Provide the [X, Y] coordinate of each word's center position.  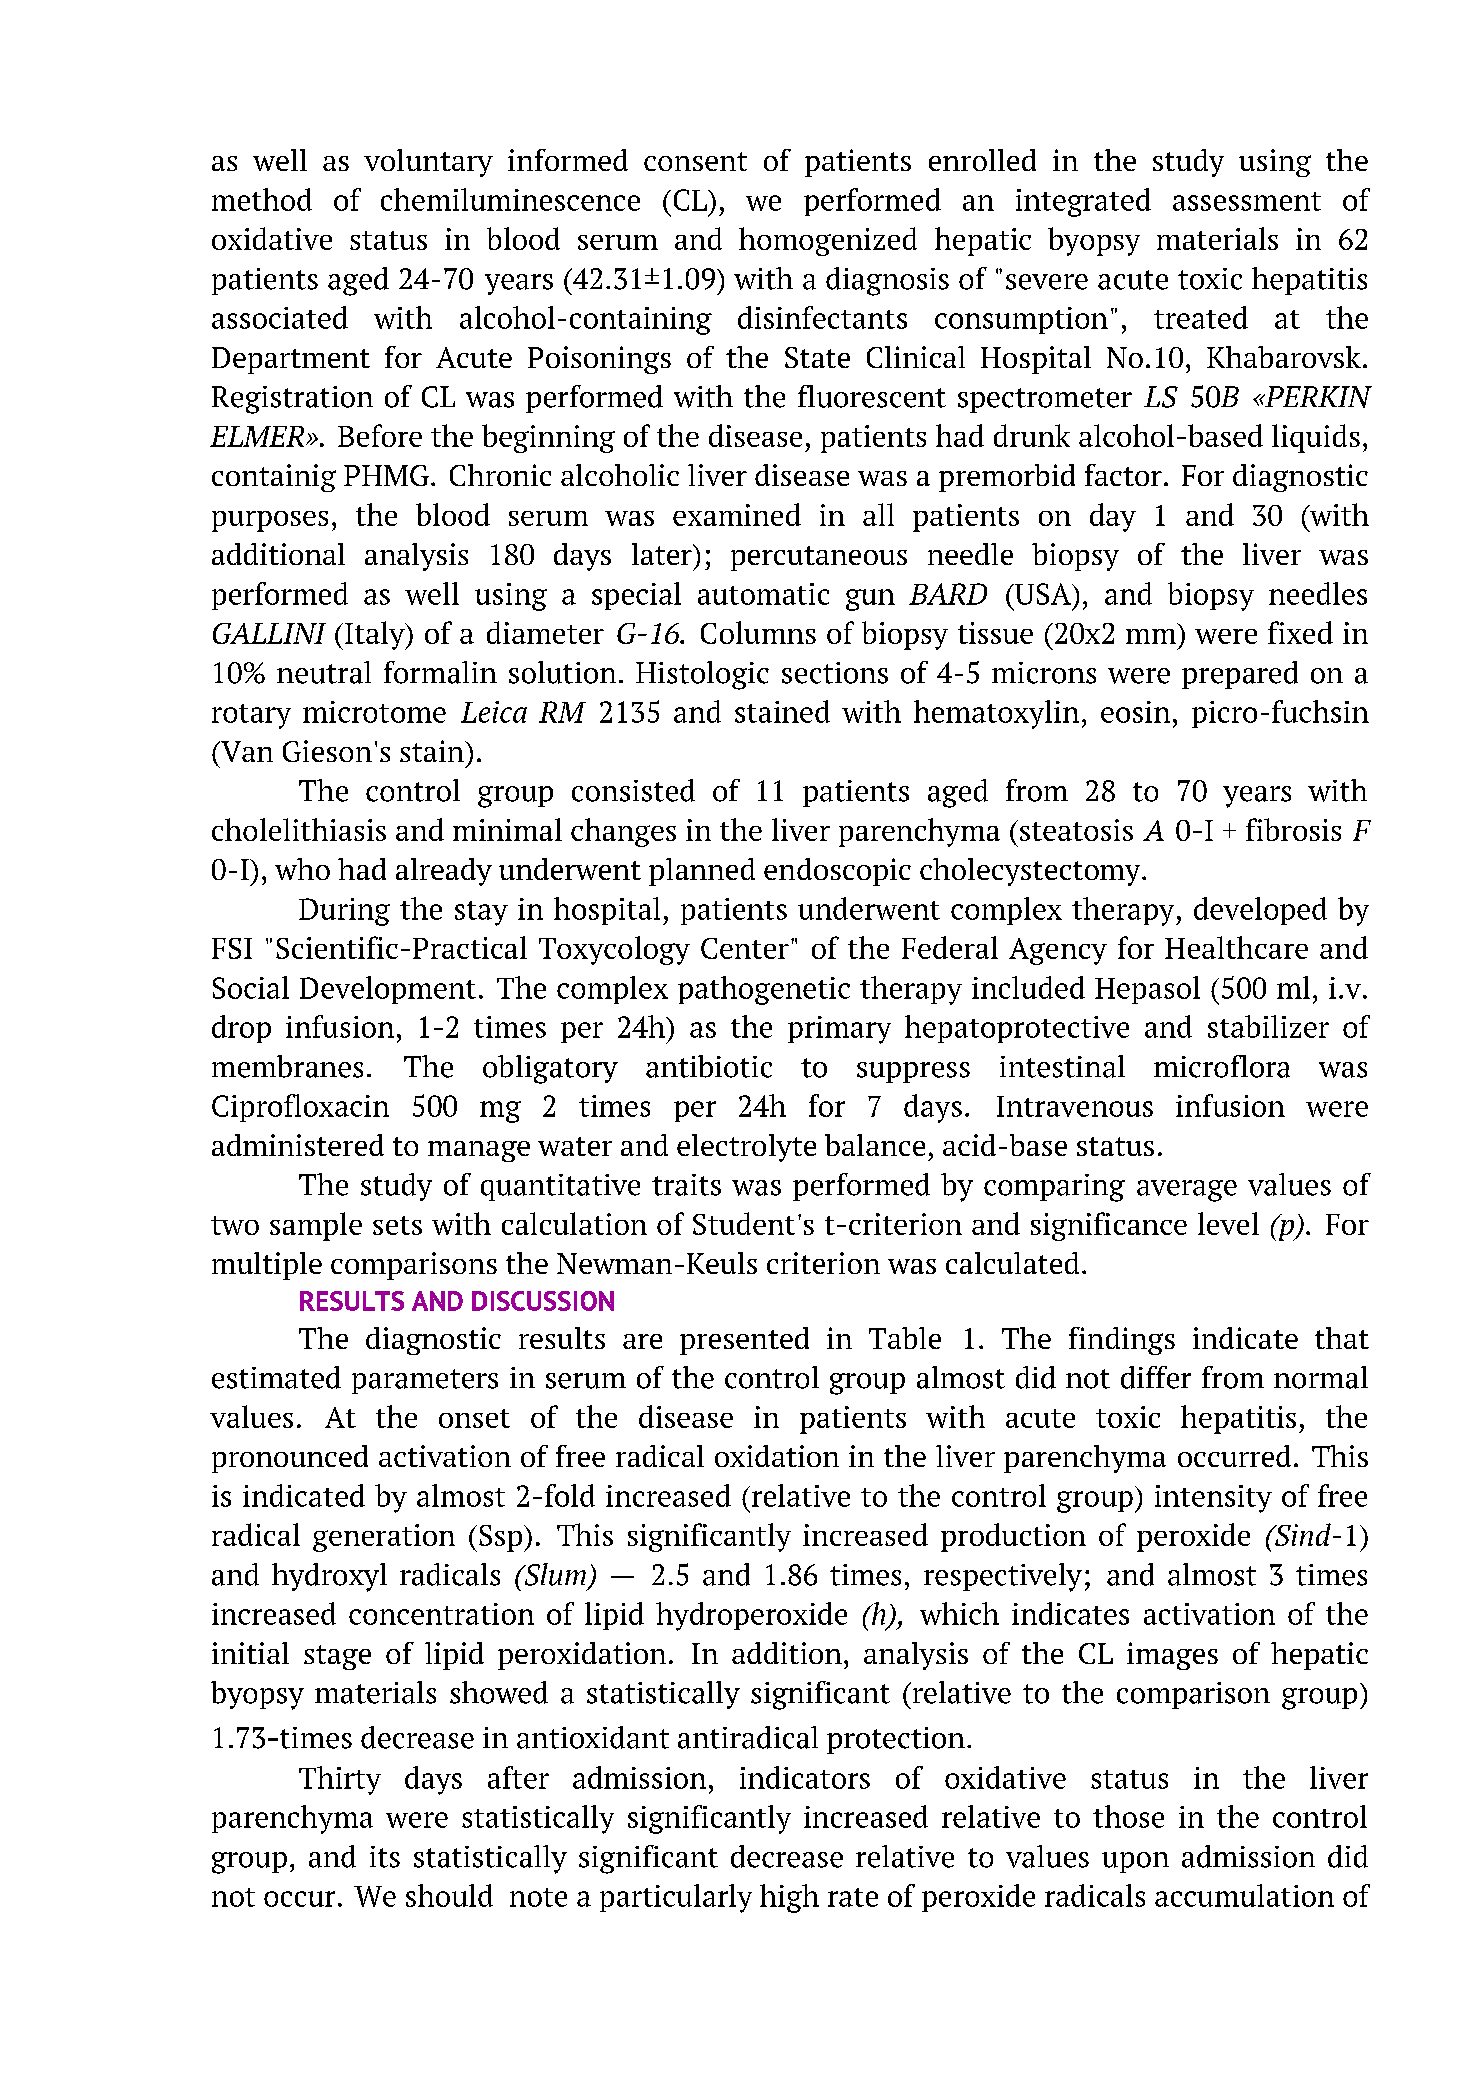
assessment [1247, 201]
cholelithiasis [299, 829]
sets [397, 1225]
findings [1122, 1341]
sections [835, 673]
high [789, 1898]
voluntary [428, 163]
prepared [1240, 675]
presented [744, 1341]
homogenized [828, 241]
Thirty [340, 1780]
